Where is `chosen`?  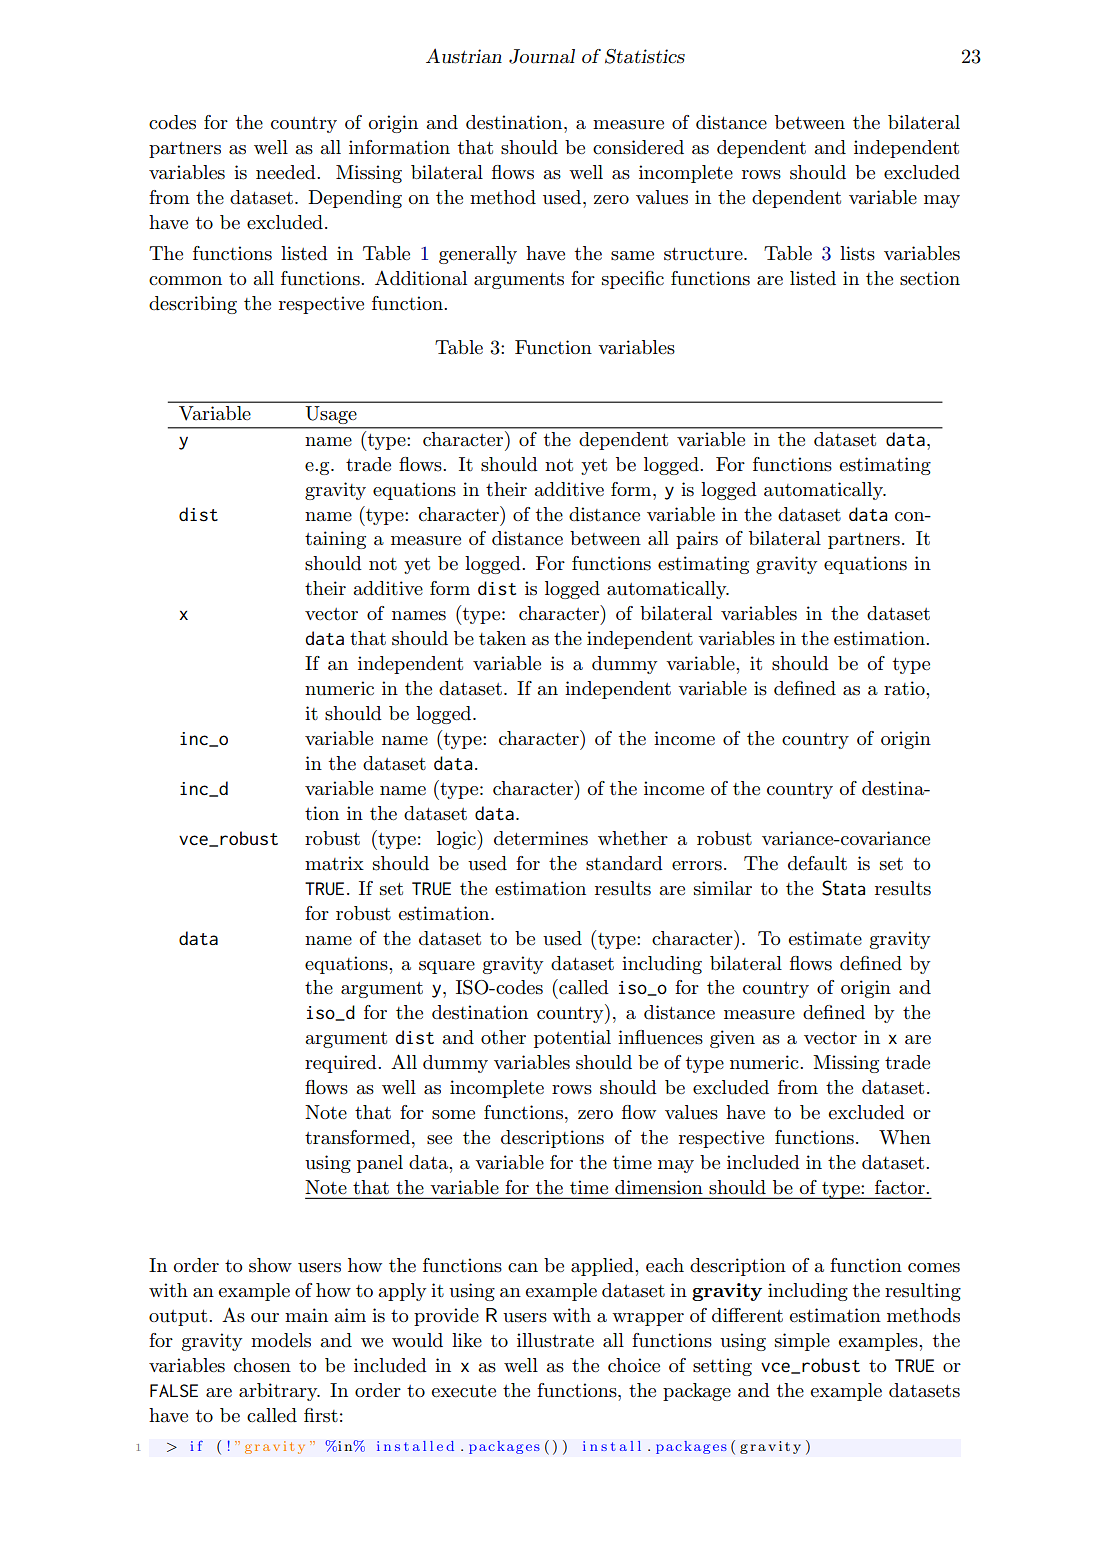 chosen is located at coordinates (262, 1365).
